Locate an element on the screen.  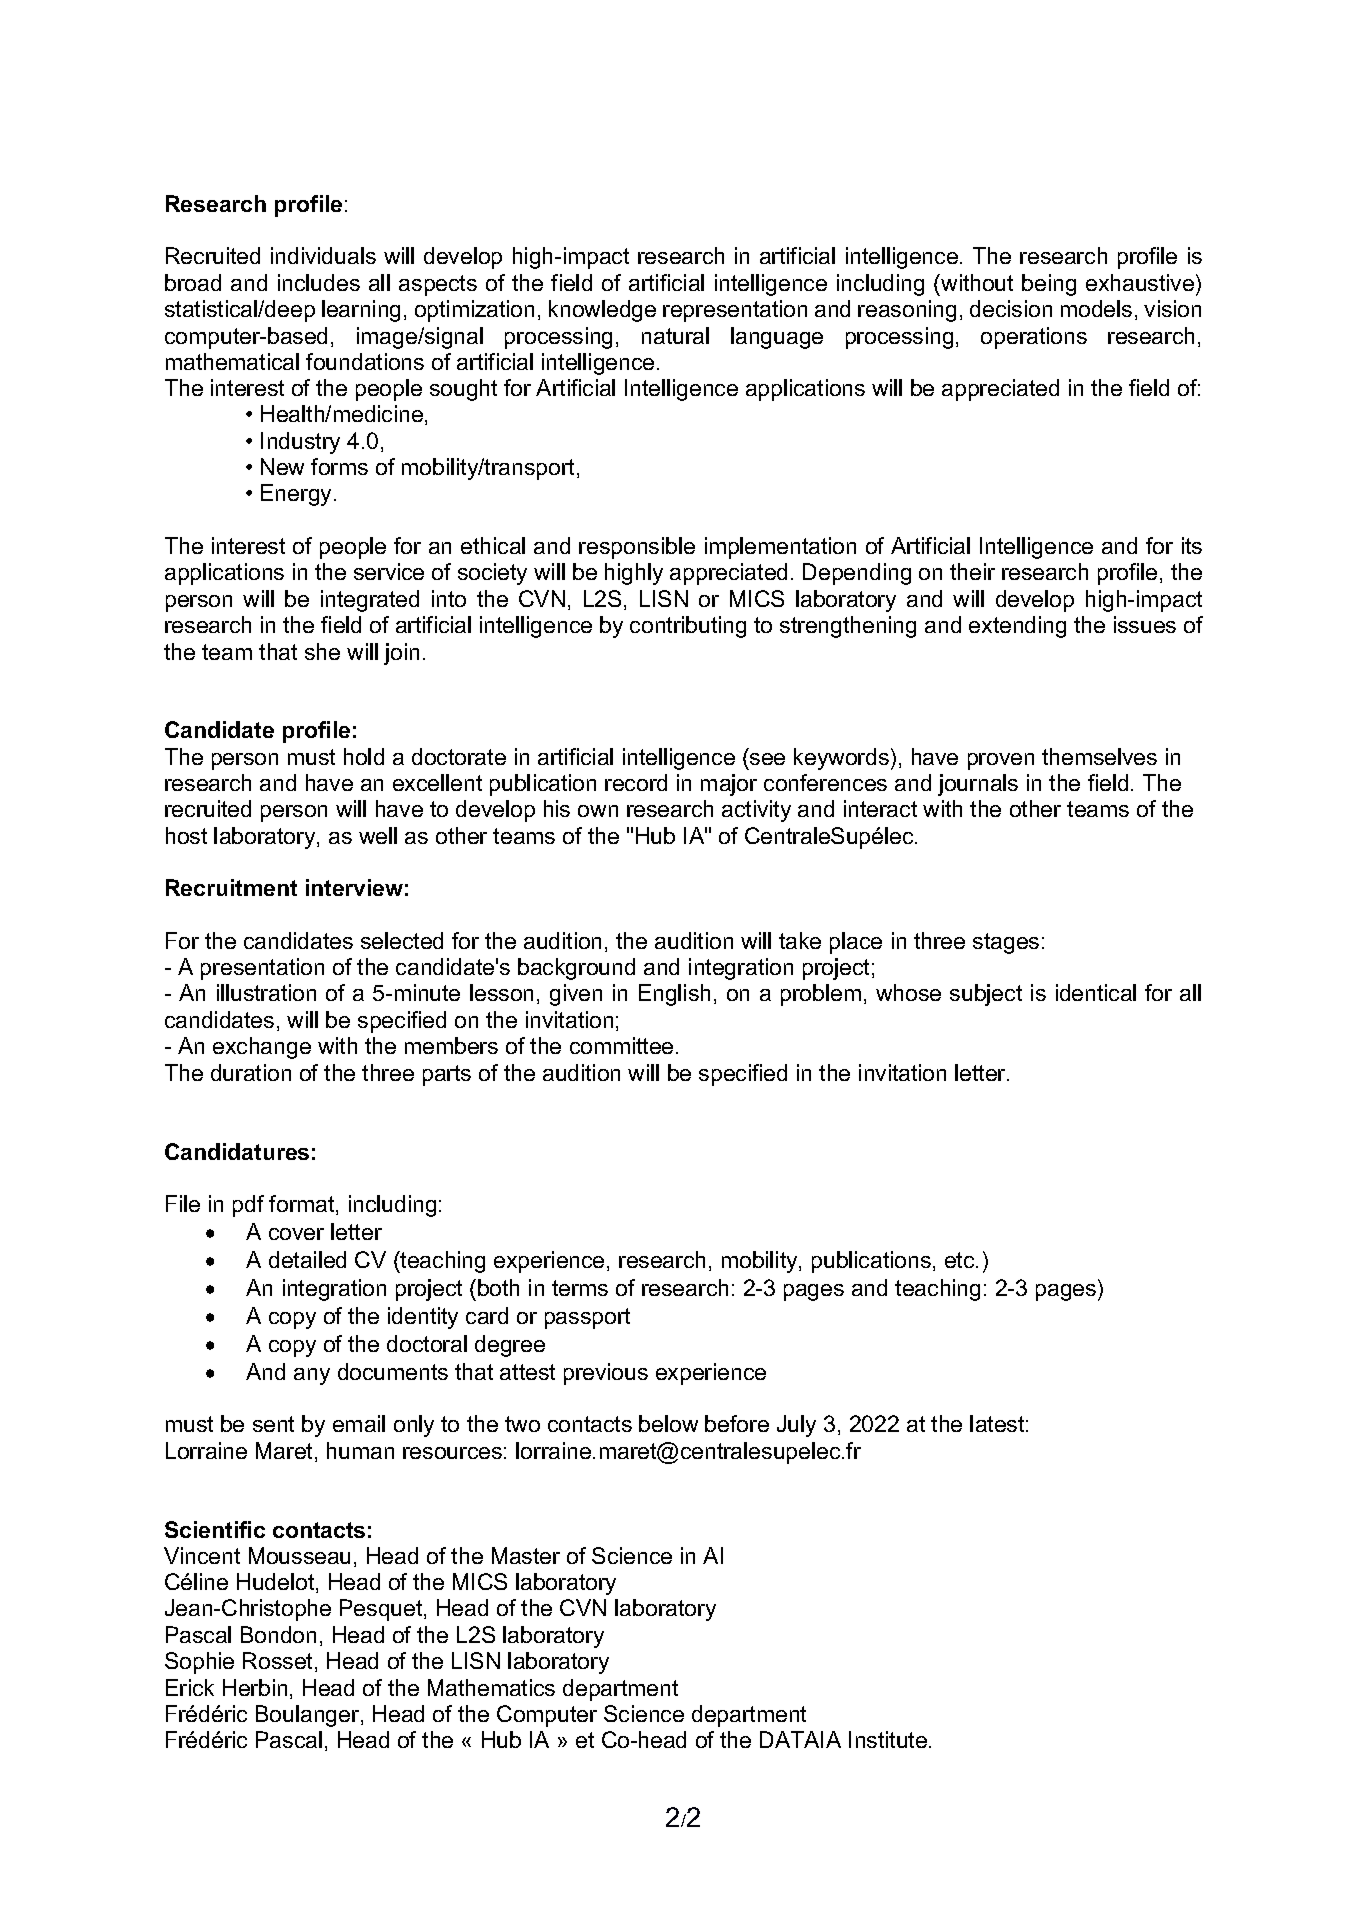
etc is located at coordinates (961, 1260).
